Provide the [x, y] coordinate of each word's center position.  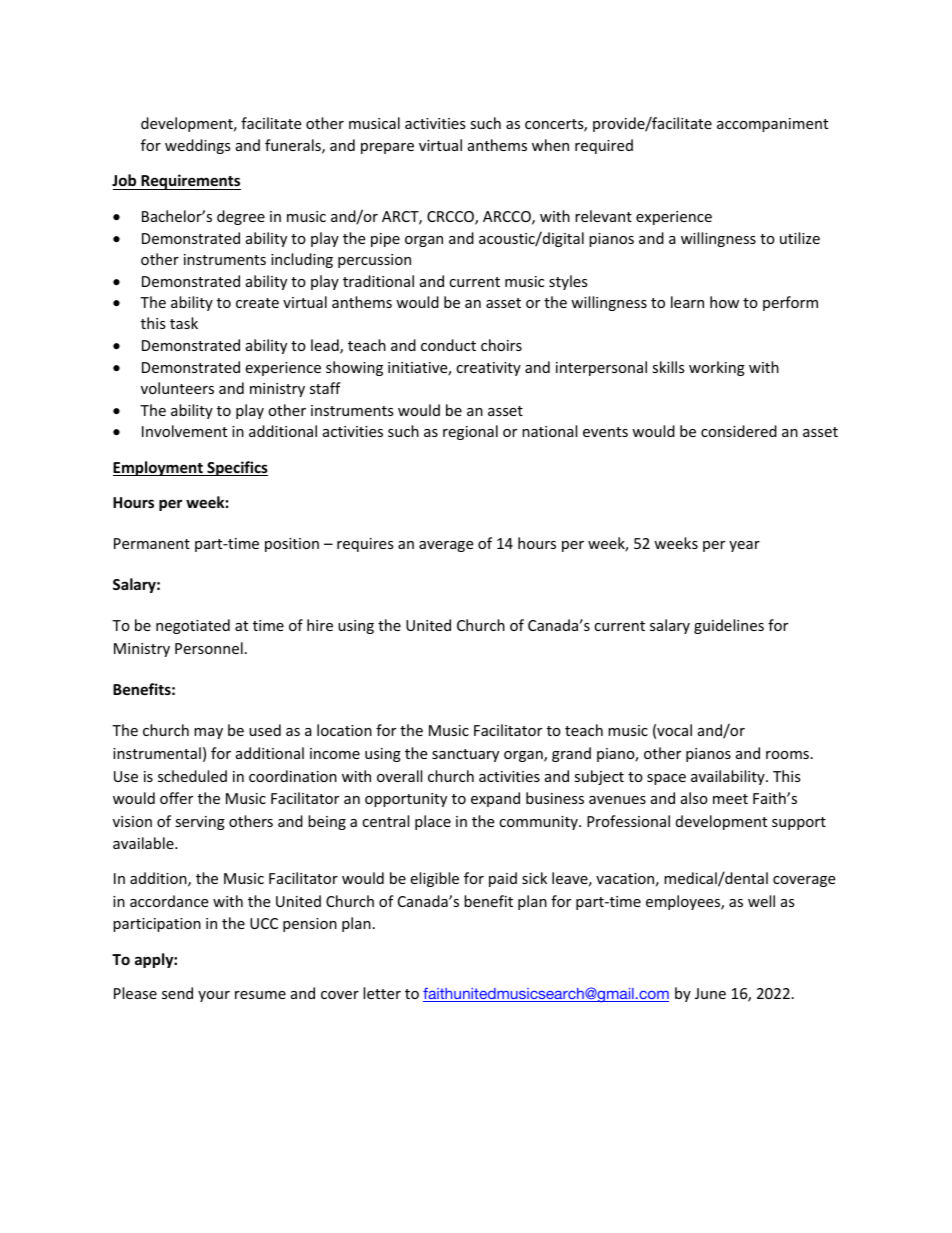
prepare [387, 148]
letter [382, 993]
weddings [198, 146]
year [744, 546]
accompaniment [772, 125]
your [214, 996]
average [446, 546]
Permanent [152, 543]
